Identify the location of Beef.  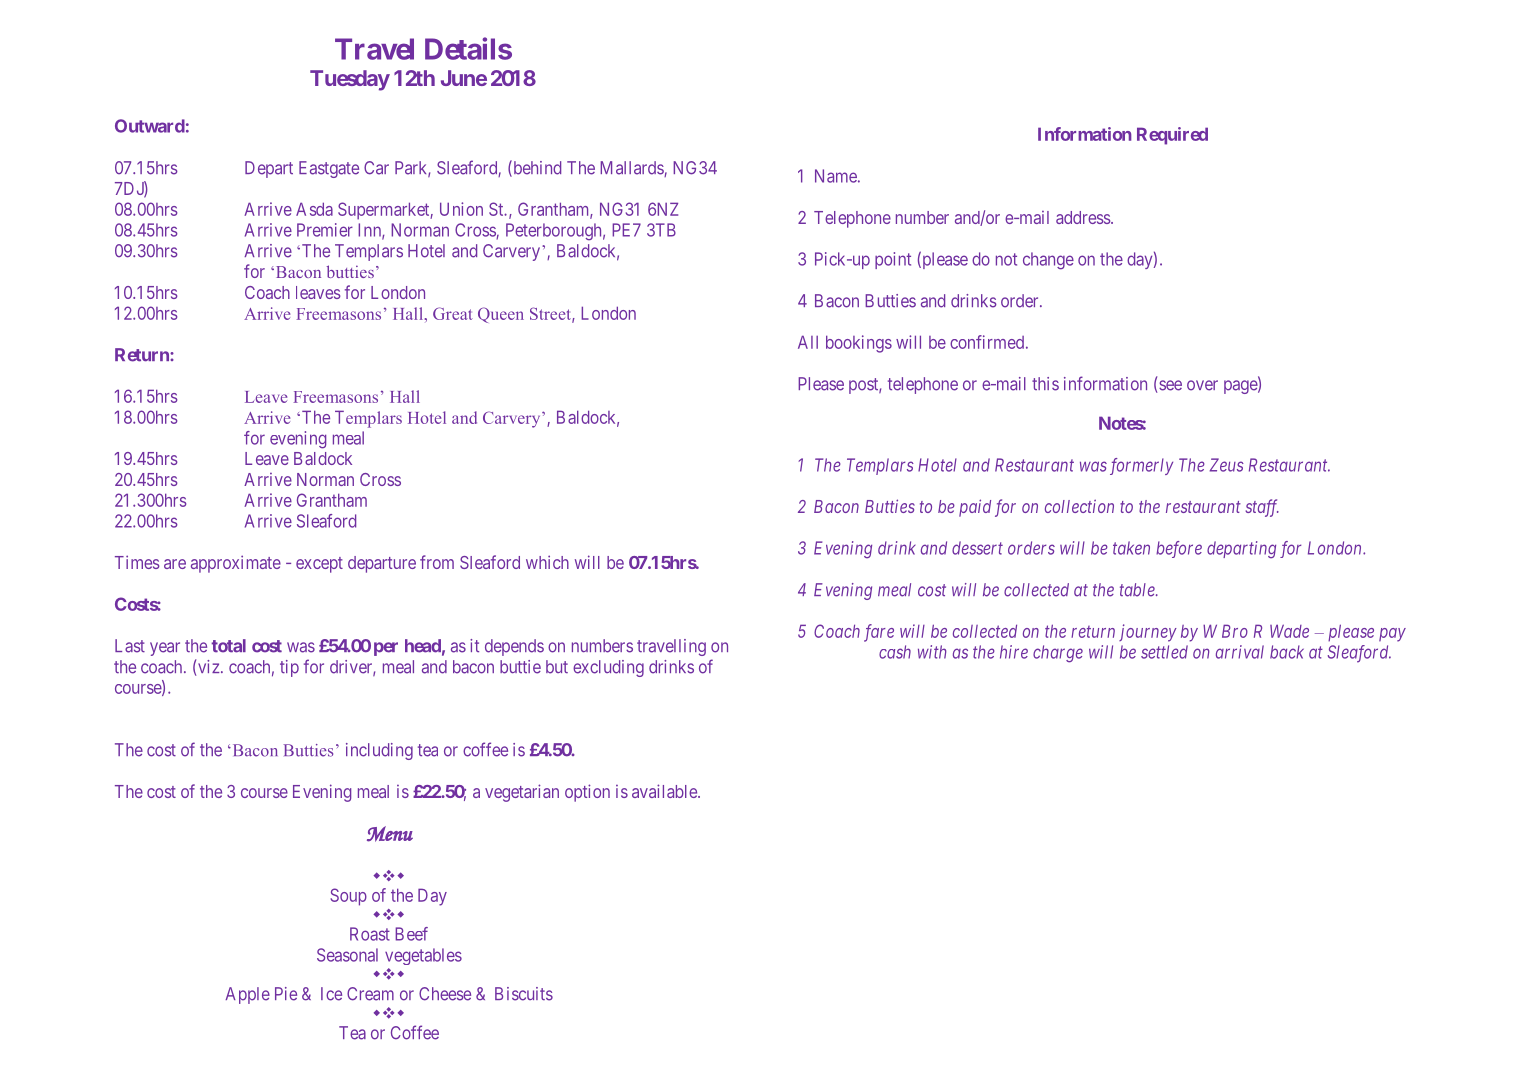
(411, 934).
